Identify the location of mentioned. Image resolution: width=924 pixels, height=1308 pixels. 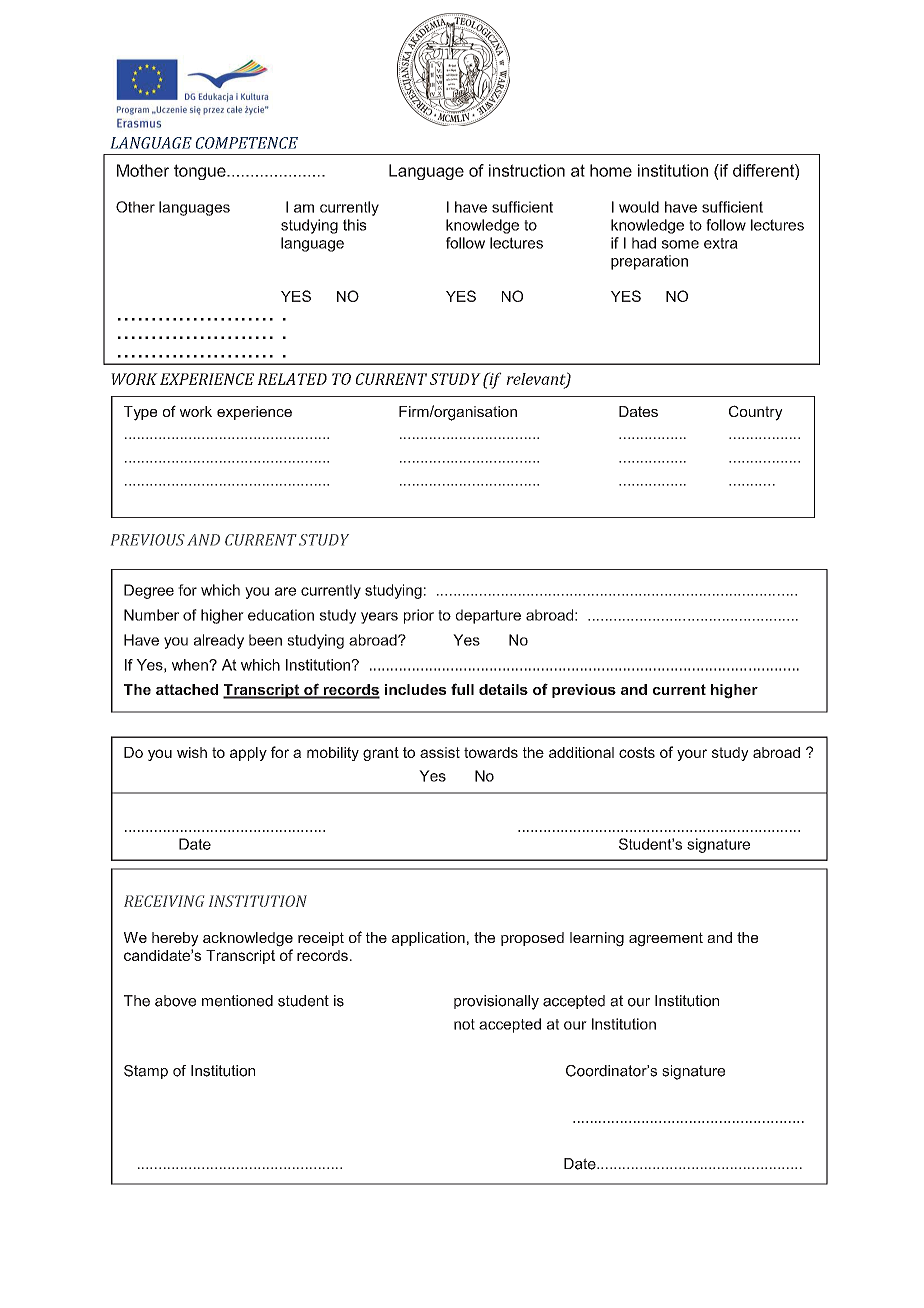
(237, 1001).
